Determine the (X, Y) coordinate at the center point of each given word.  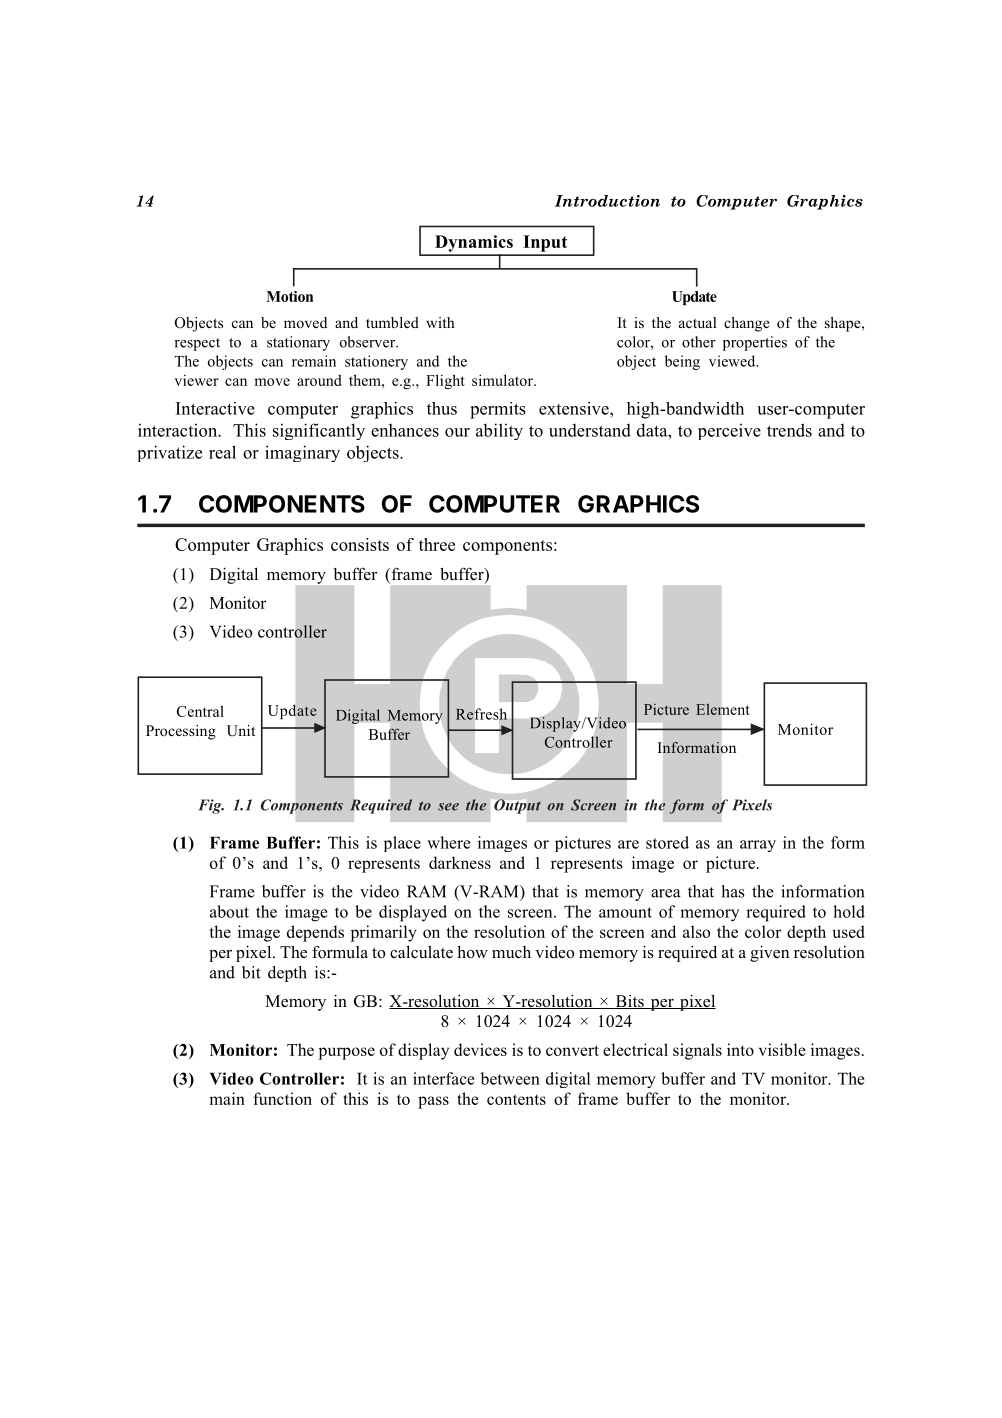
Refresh (481, 714)
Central (200, 711)
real (222, 452)
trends (789, 430)
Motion (289, 296)
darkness (460, 862)
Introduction (607, 201)
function (282, 1098)
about (229, 911)
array (758, 846)
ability (499, 431)
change (747, 324)
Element (723, 709)
